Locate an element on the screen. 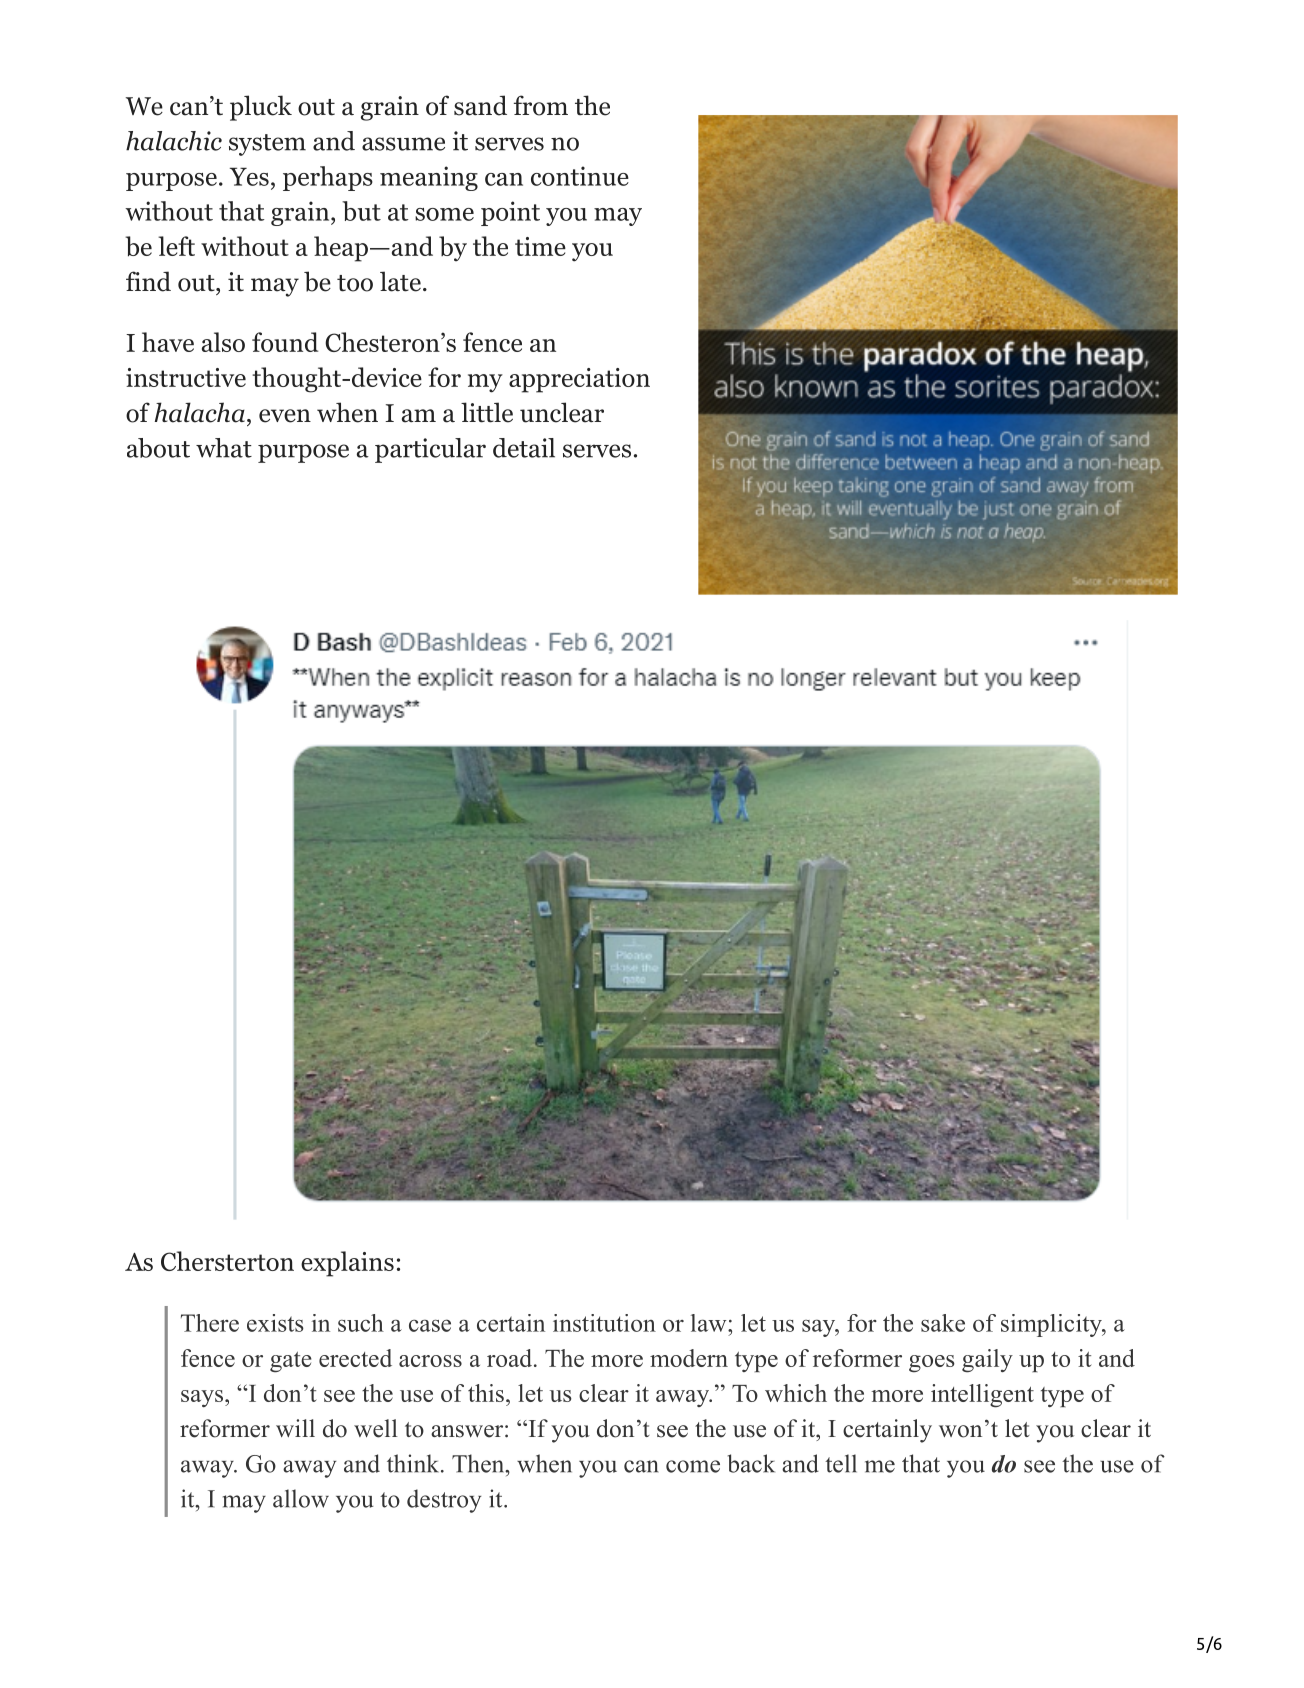 The image size is (1304, 1688). sake is located at coordinates (943, 1323).
